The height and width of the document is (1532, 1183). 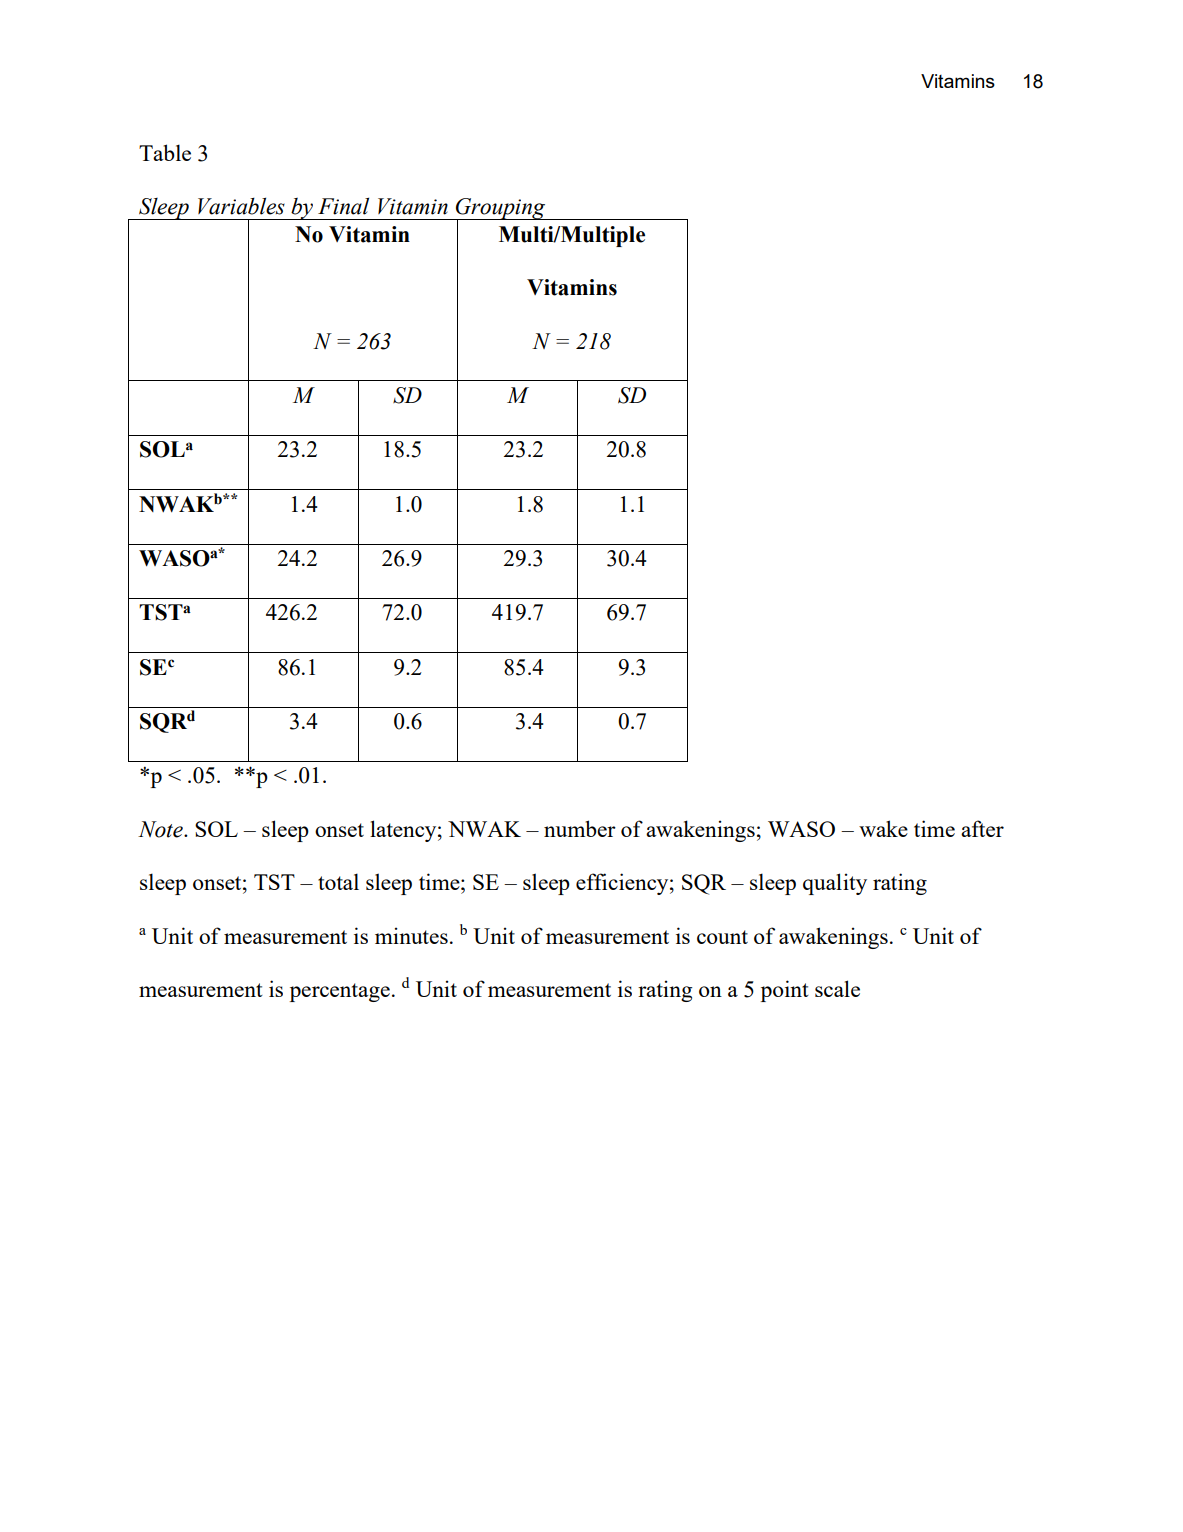 What do you see at coordinates (241, 206) in the document?
I see `Variables` at bounding box center [241, 206].
